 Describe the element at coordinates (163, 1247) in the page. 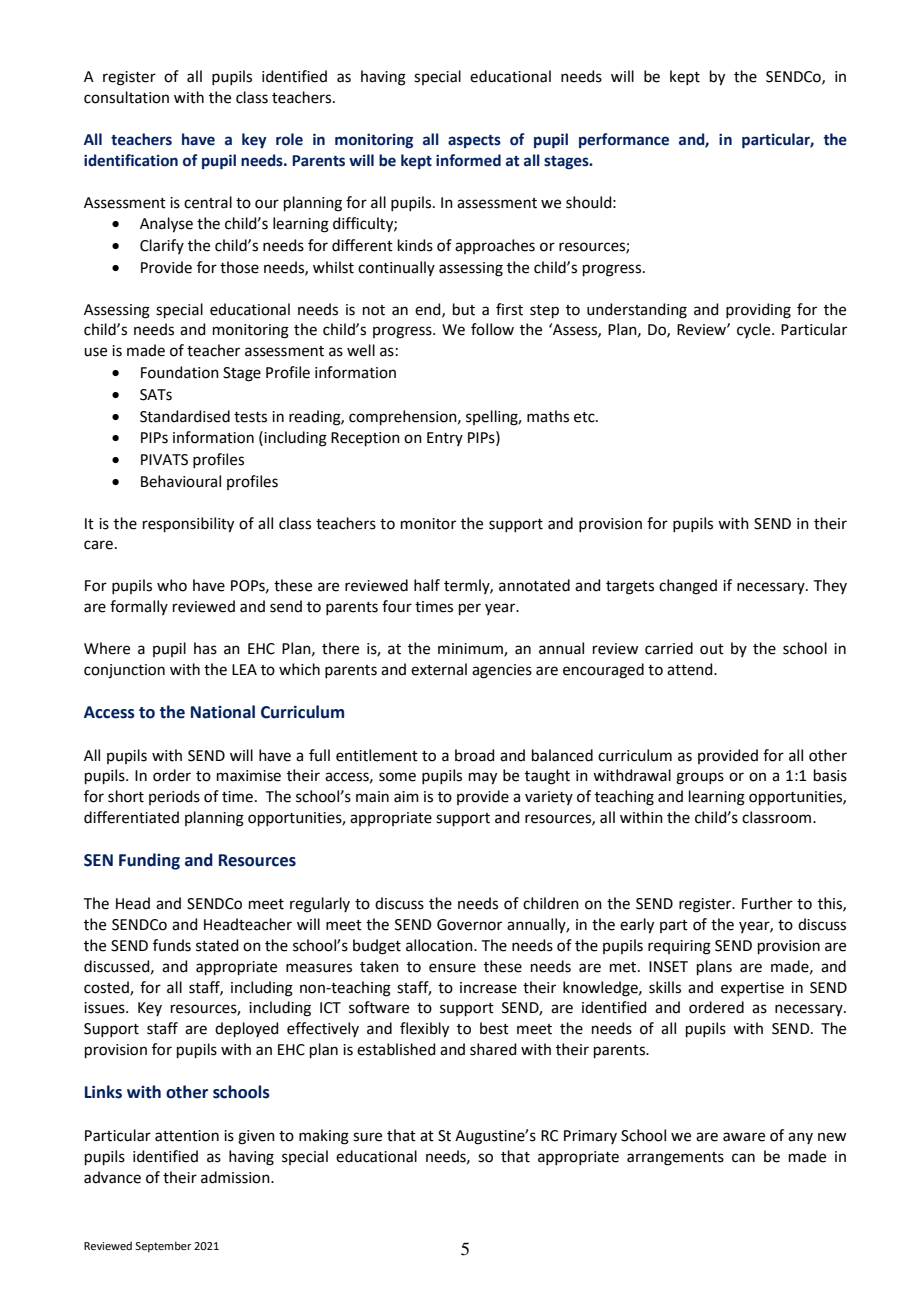

I see `September` at that location.
